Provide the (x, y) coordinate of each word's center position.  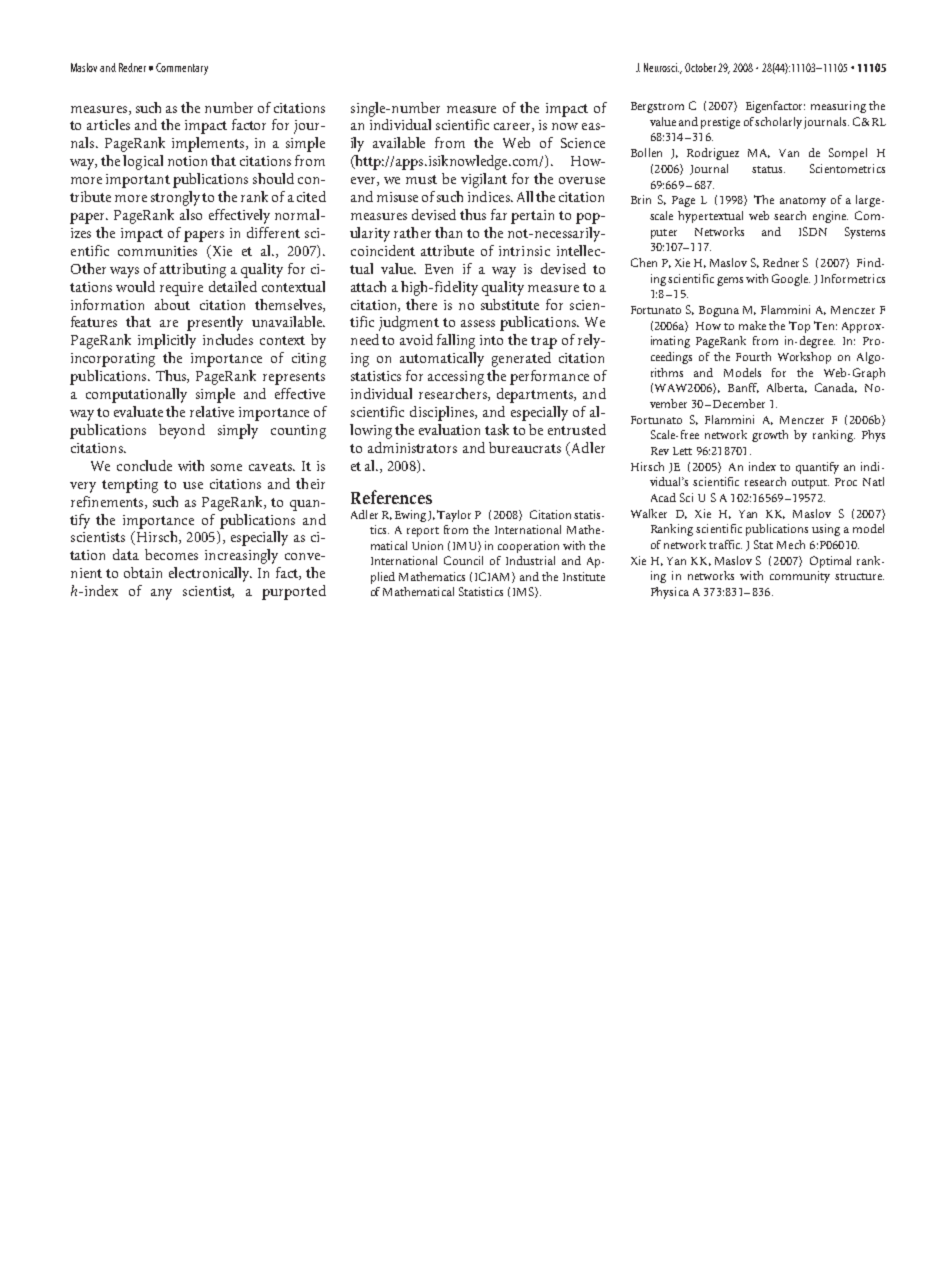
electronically (210, 574)
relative (212, 411)
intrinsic (524, 251)
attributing (193, 270)
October (700, 67)
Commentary (182, 69)
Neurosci (661, 67)
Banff (743, 388)
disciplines (443, 413)
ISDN (813, 231)
